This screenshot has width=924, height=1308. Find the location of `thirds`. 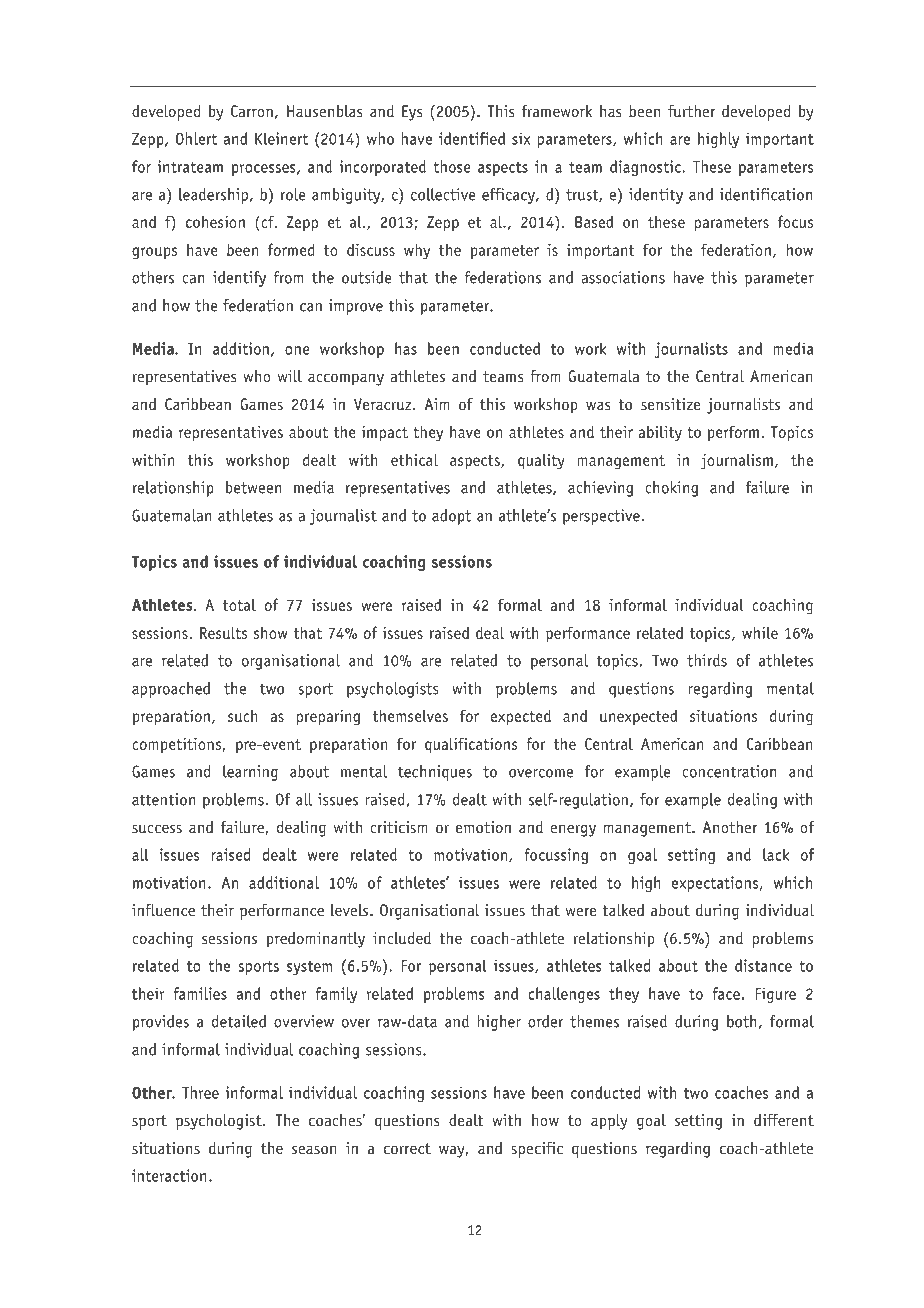

thirds is located at coordinates (707, 660).
